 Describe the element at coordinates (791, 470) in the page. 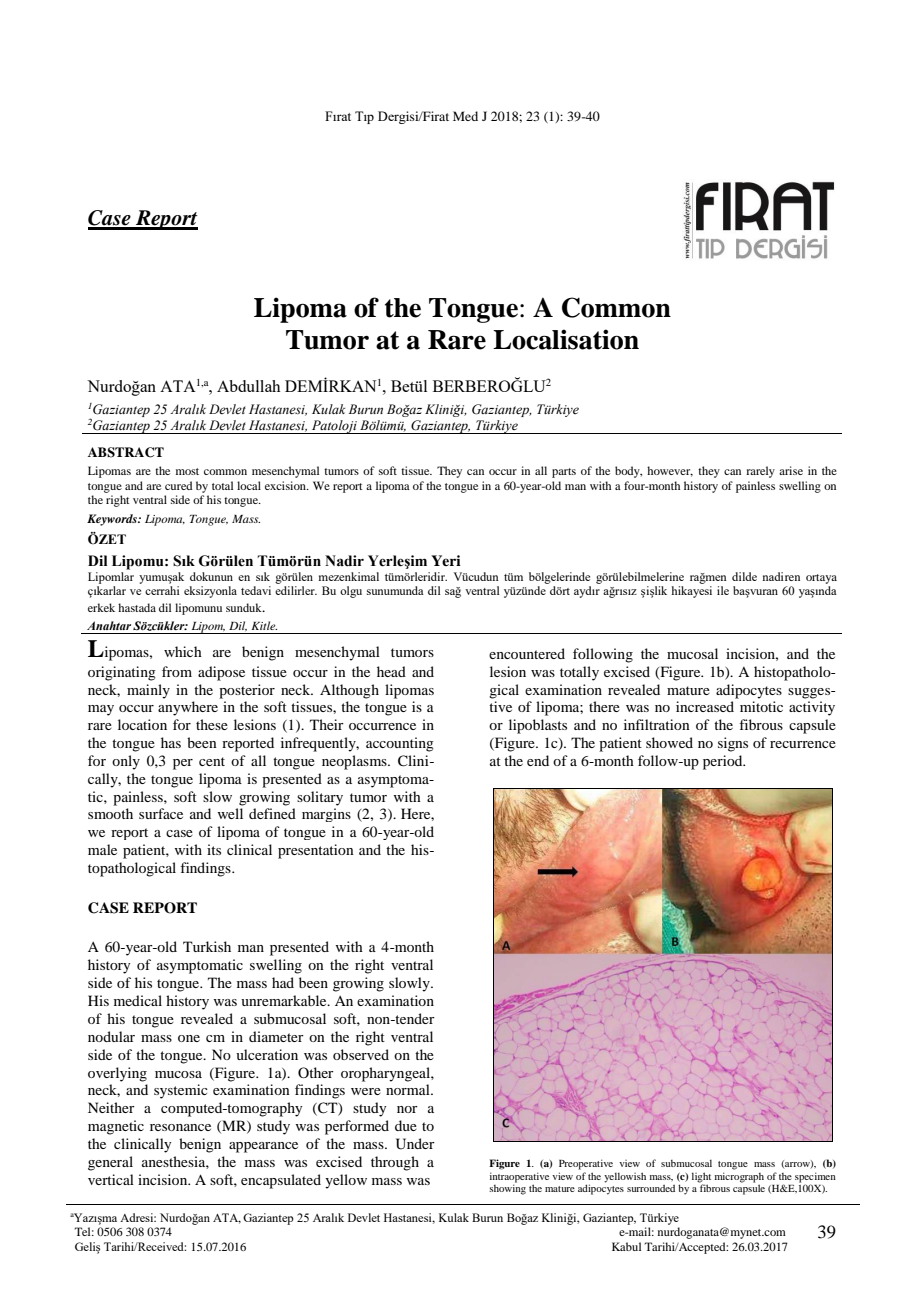

I see `arise` at that location.
